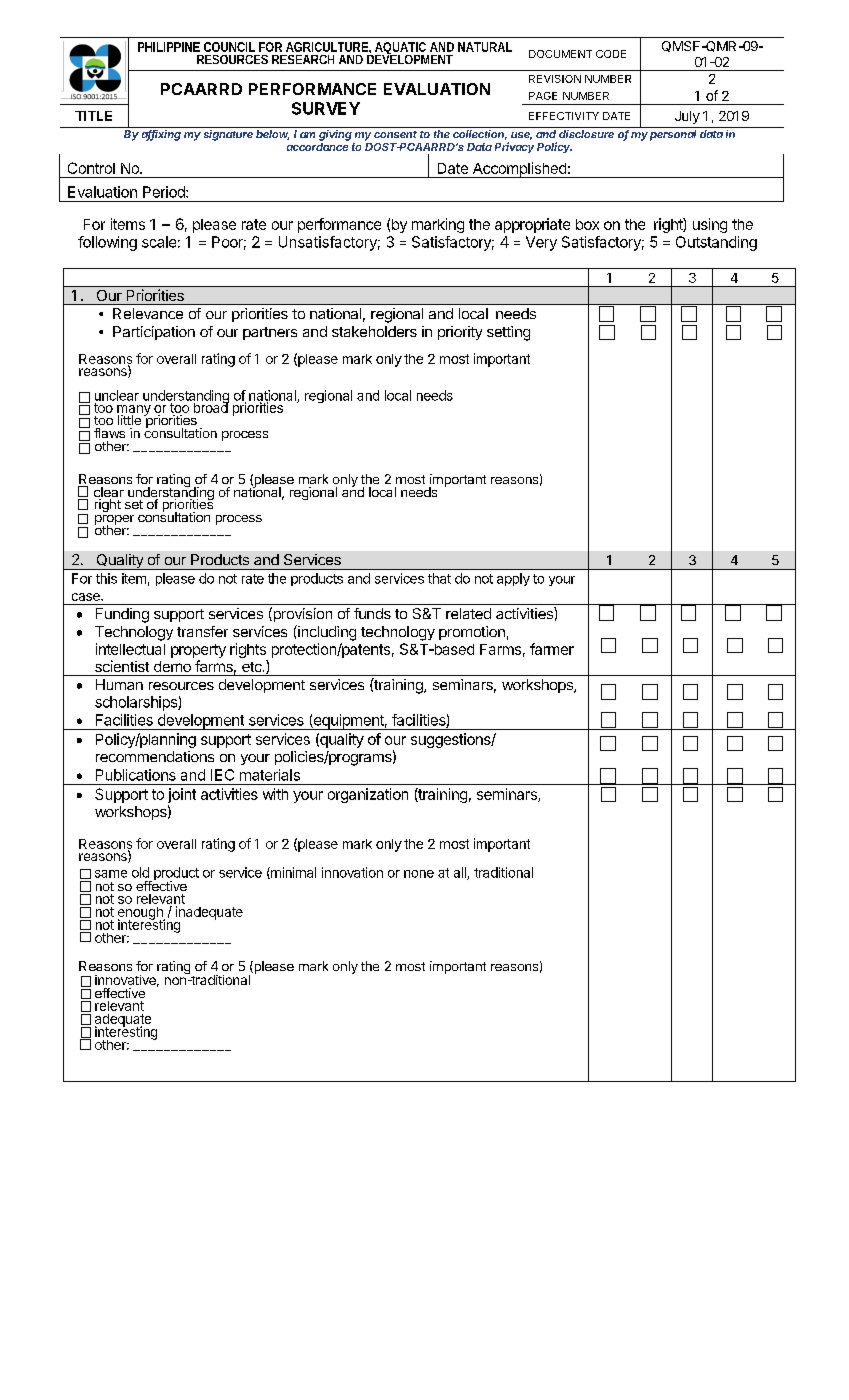 Image resolution: width=849 pixels, height=1400 pixels. What do you see at coordinates (130, 649) in the screenshot?
I see `intellectual` at bounding box center [130, 649].
